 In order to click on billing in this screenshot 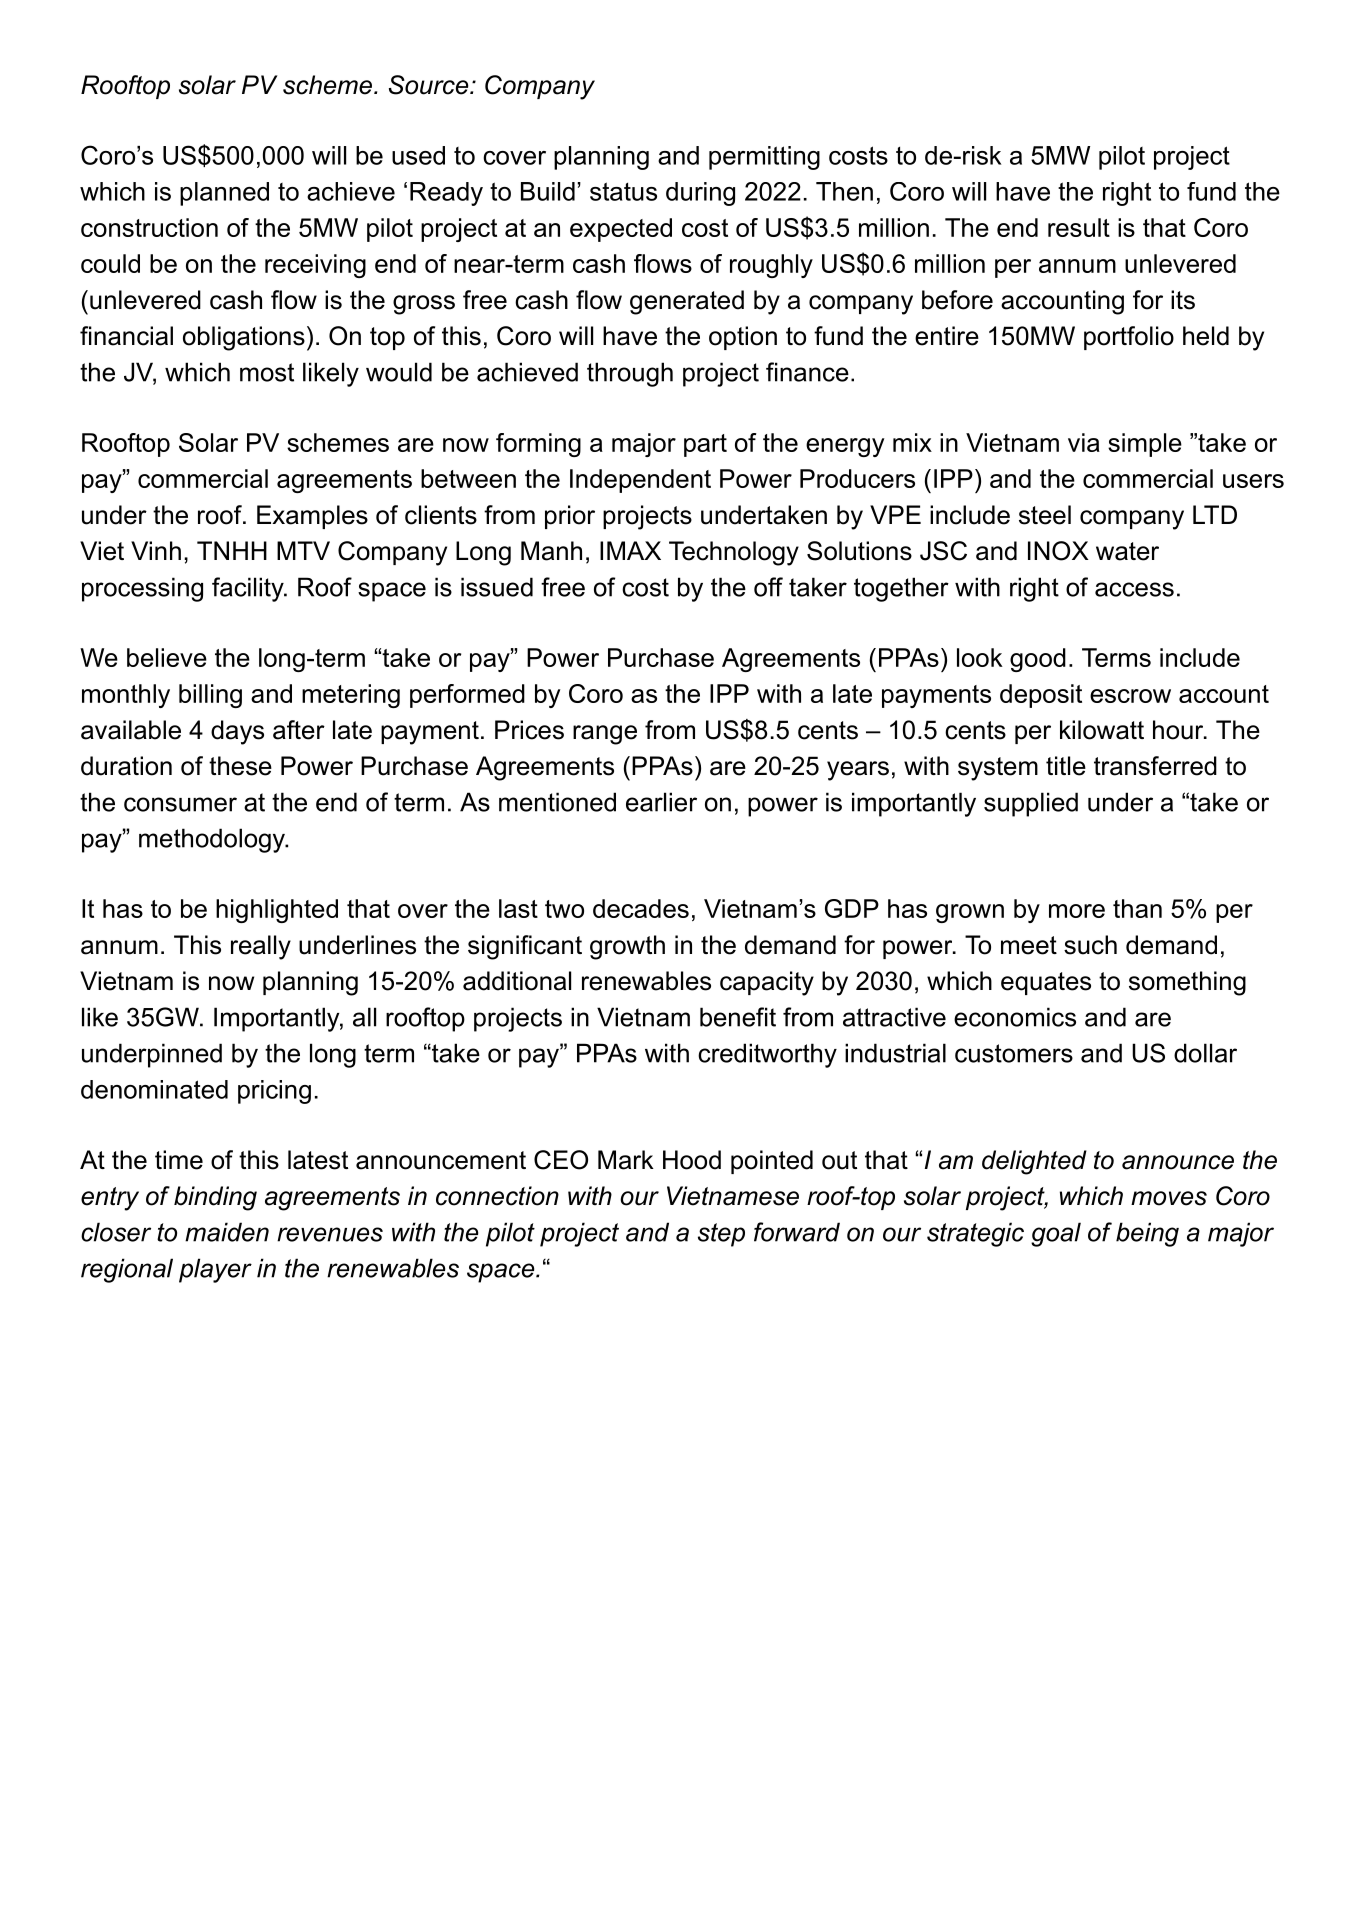, I will do `click(210, 696)`.
